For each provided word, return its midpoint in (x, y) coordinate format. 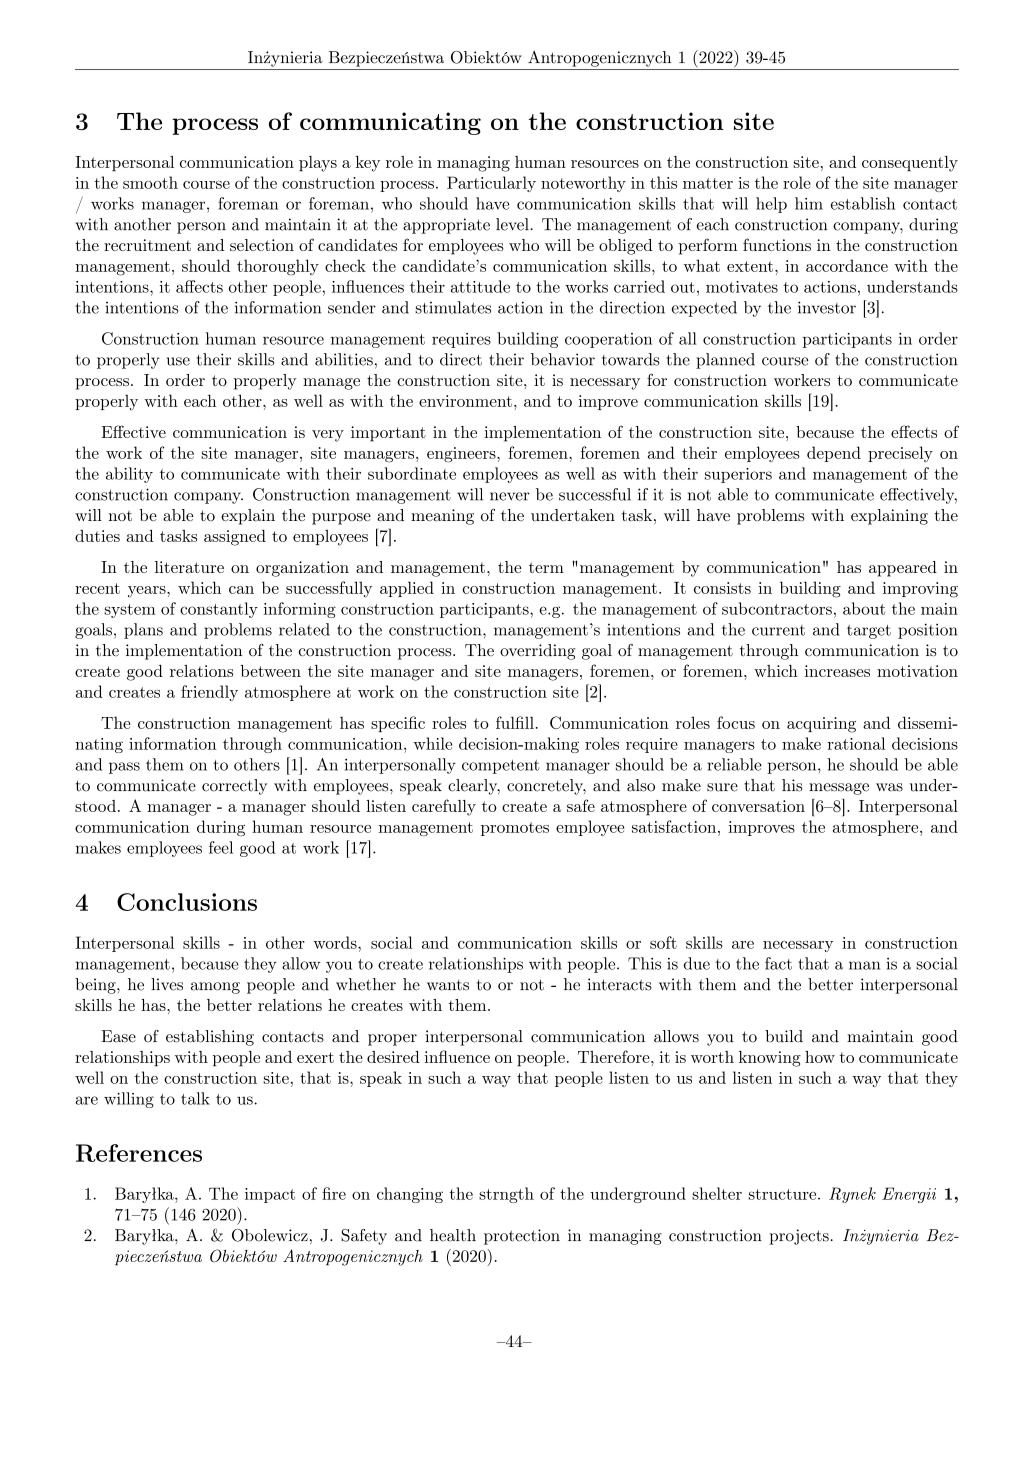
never (510, 496)
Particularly (491, 184)
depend (834, 454)
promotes (515, 829)
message (839, 789)
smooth (150, 182)
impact (270, 1195)
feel (221, 847)
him (809, 203)
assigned (235, 538)
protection (522, 1237)
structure (784, 1194)
